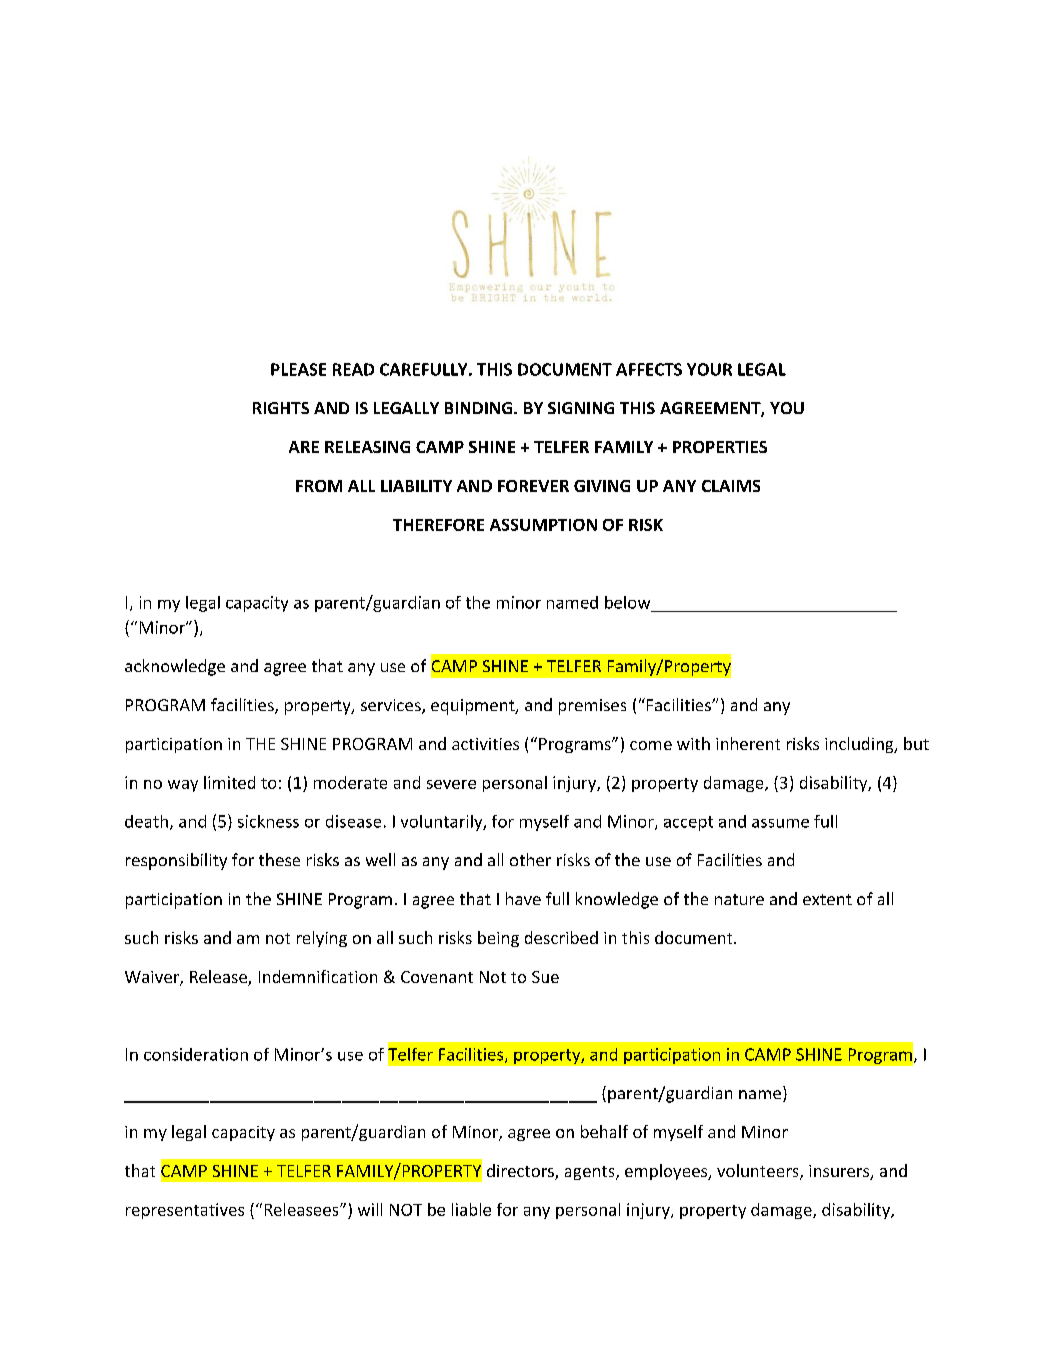 The height and width of the screenshot is (1367, 1056). I want to click on SIGNING, so click(581, 408).
